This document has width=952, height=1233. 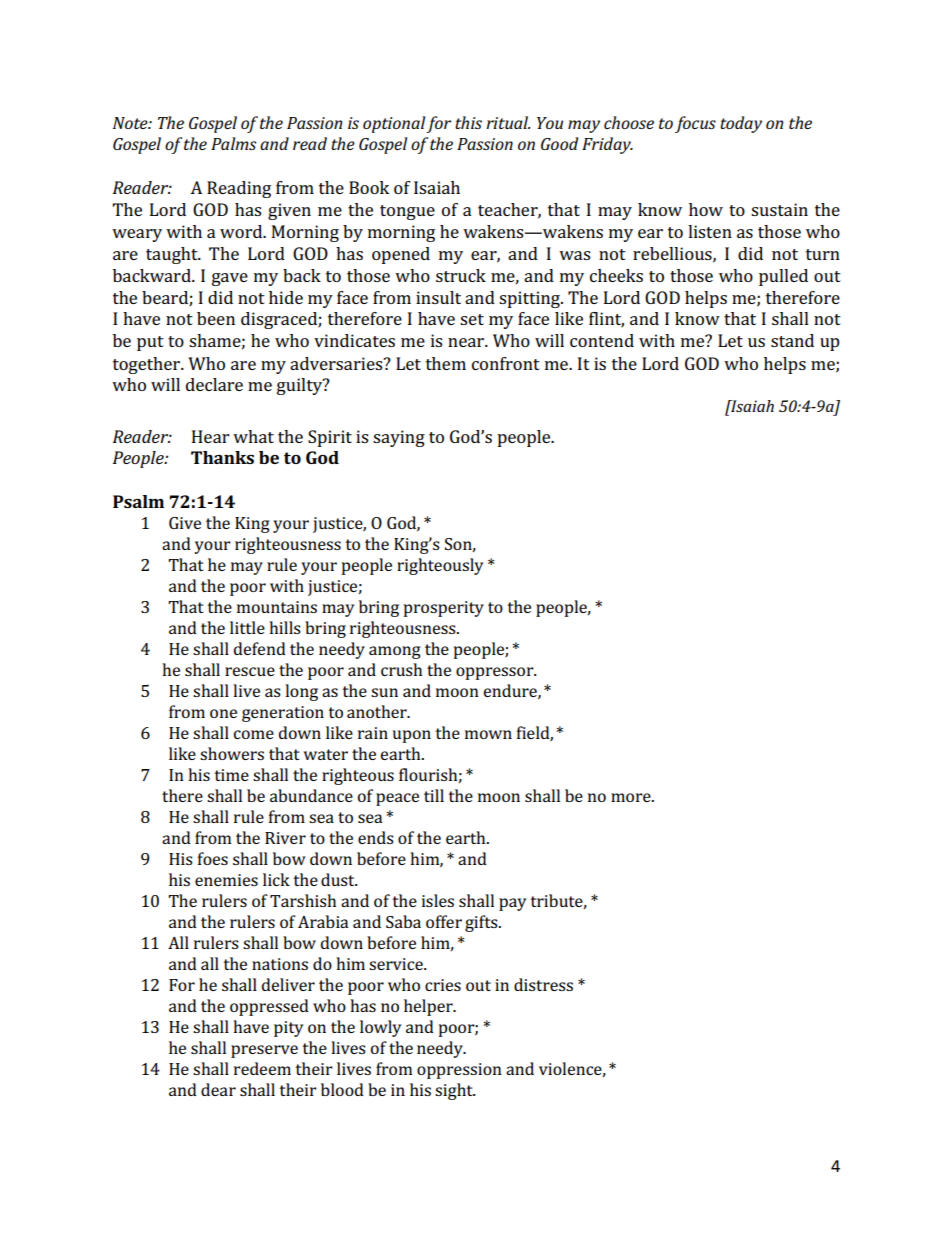 What do you see at coordinates (496, 673) in the document?
I see `oppressor` at bounding box center [496, 673].
